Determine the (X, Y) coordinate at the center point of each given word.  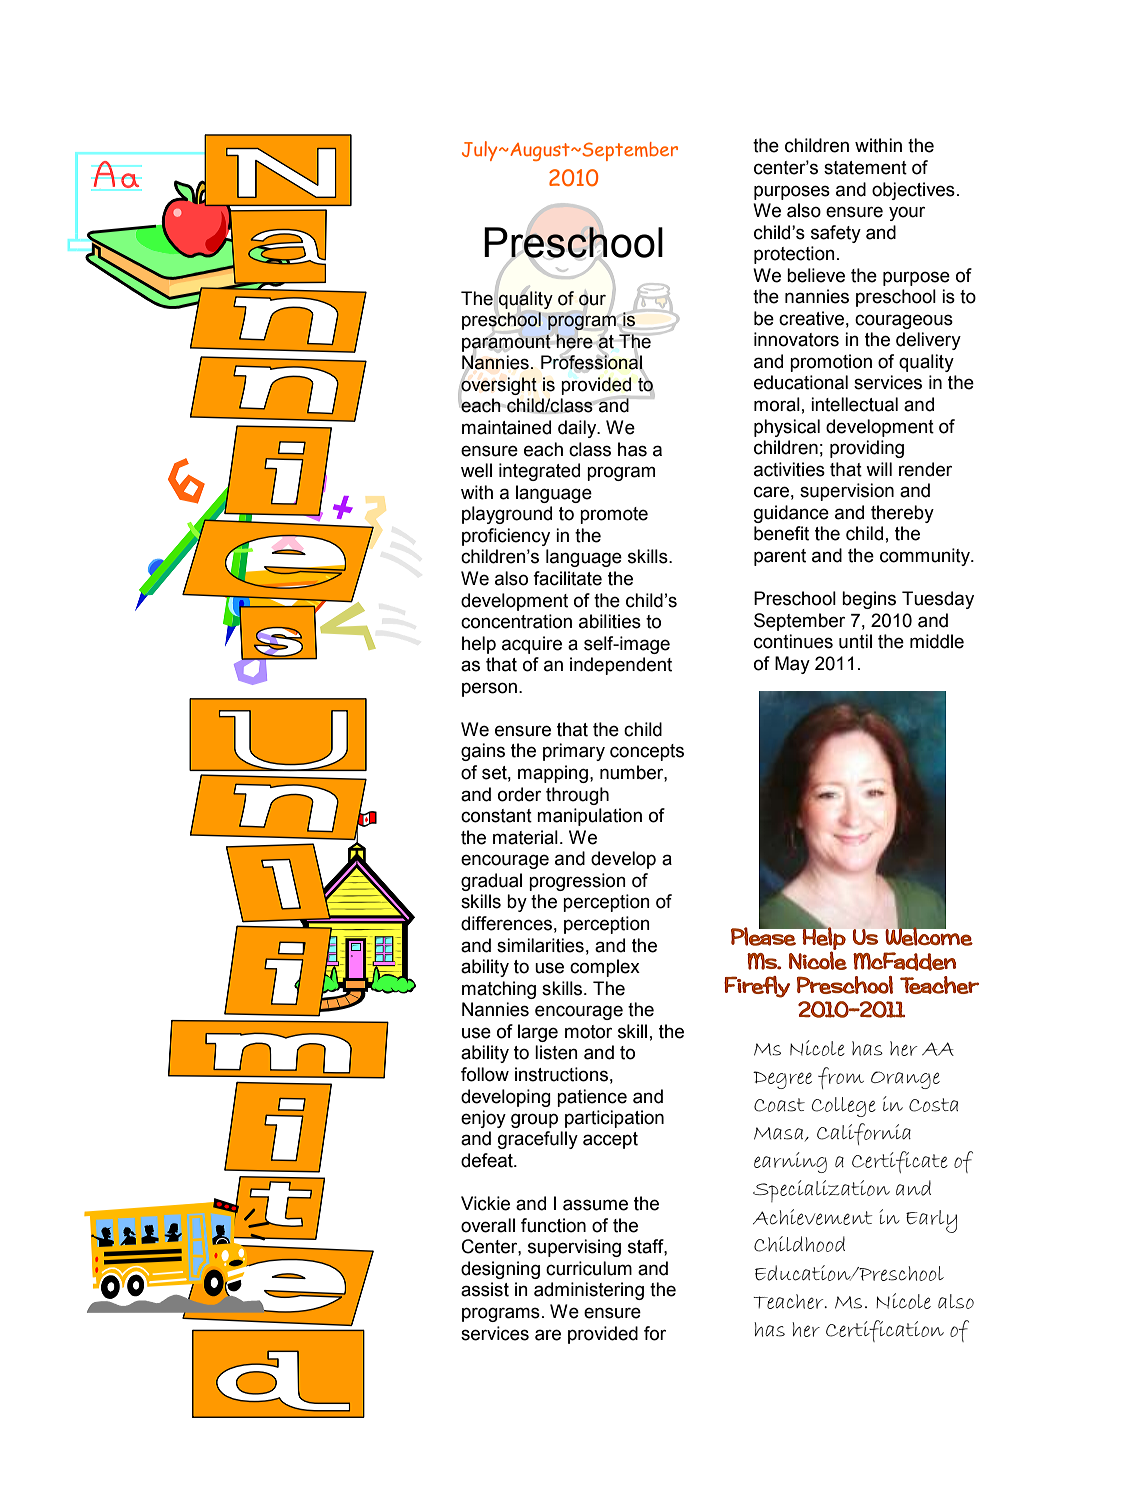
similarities (540, 945)
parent (780, 557)
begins (869, 600)
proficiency (506, 537)
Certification (885, 1331)
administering (589, 1291)
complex (605, 968)
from (841, 1078)
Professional (592, 362)
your (907, 213)
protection (794, 255)
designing (500, 1270)
